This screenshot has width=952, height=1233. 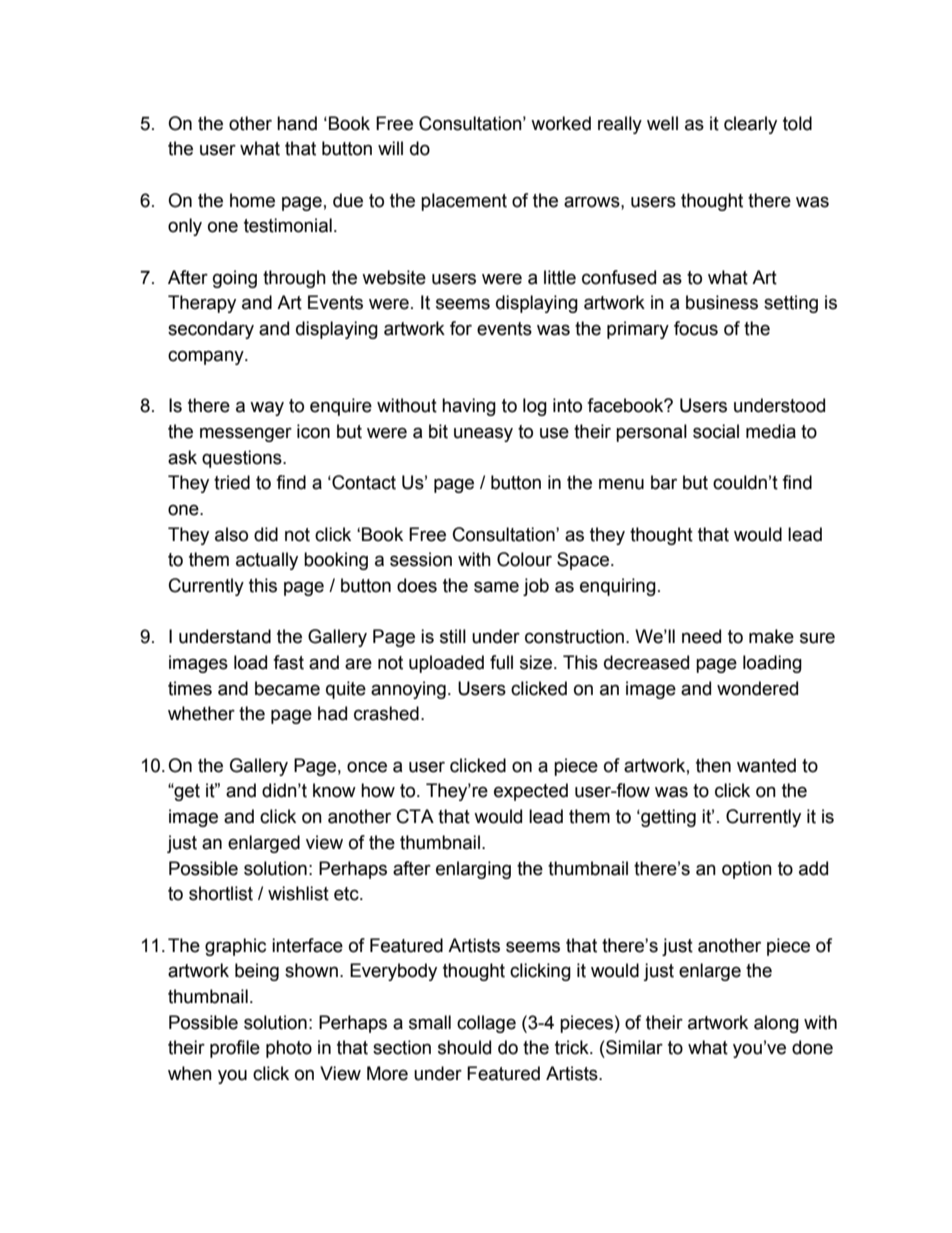 I want to click on hand, so click(x=297, y=123).
